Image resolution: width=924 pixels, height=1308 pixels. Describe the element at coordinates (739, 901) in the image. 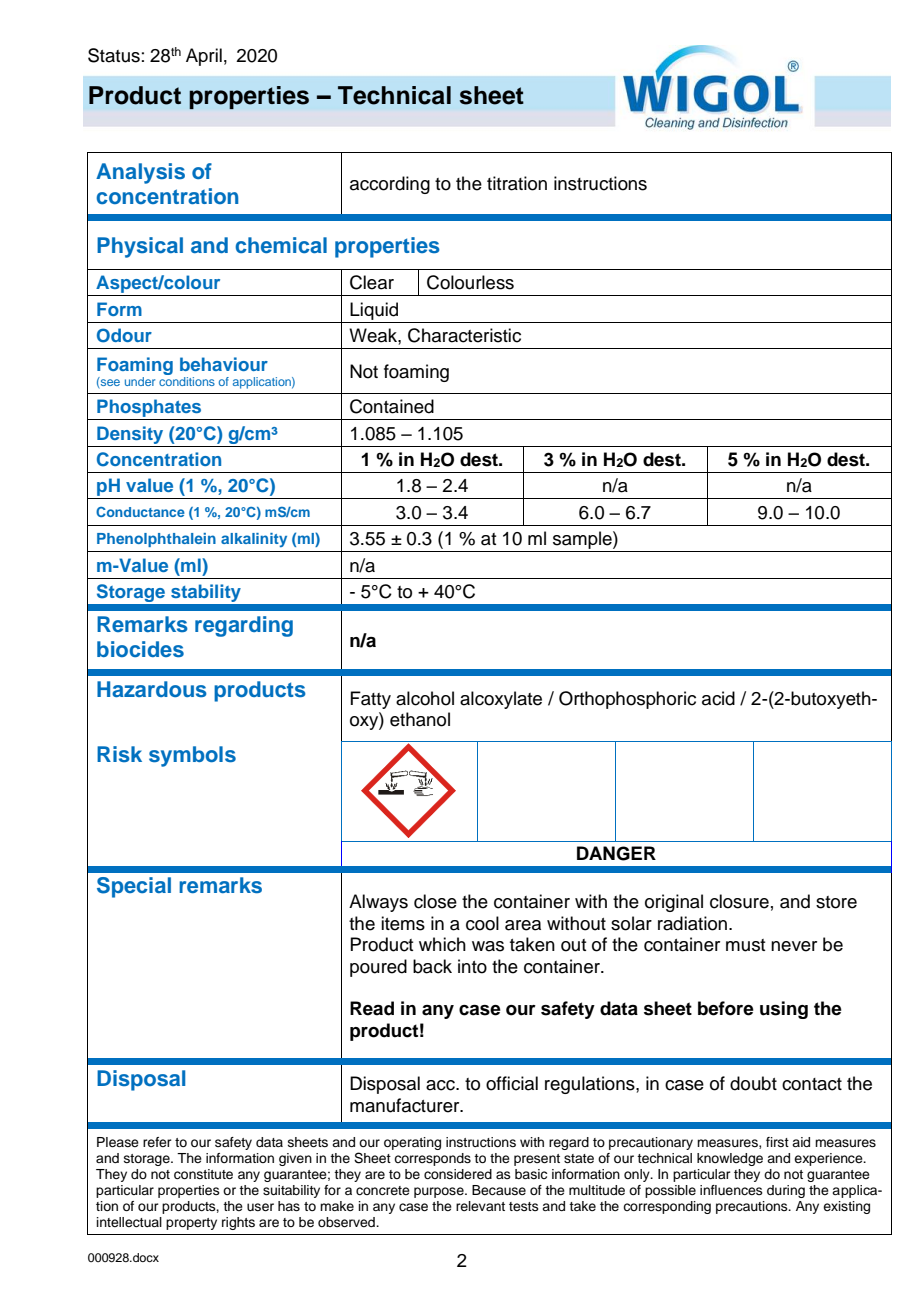

I see `closure` at that location.
